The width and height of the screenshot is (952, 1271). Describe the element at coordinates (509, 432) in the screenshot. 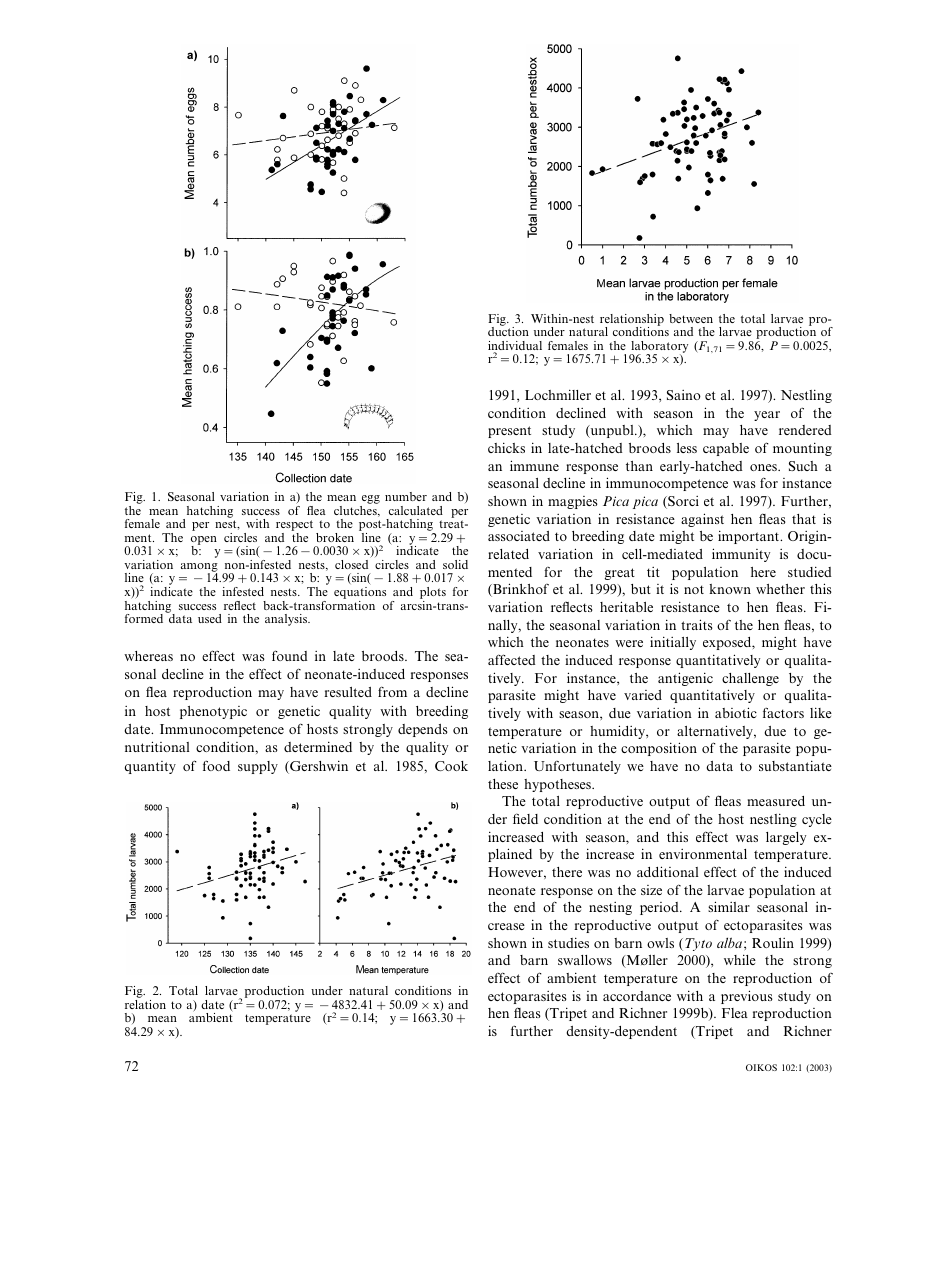

I see `present` at that location.
